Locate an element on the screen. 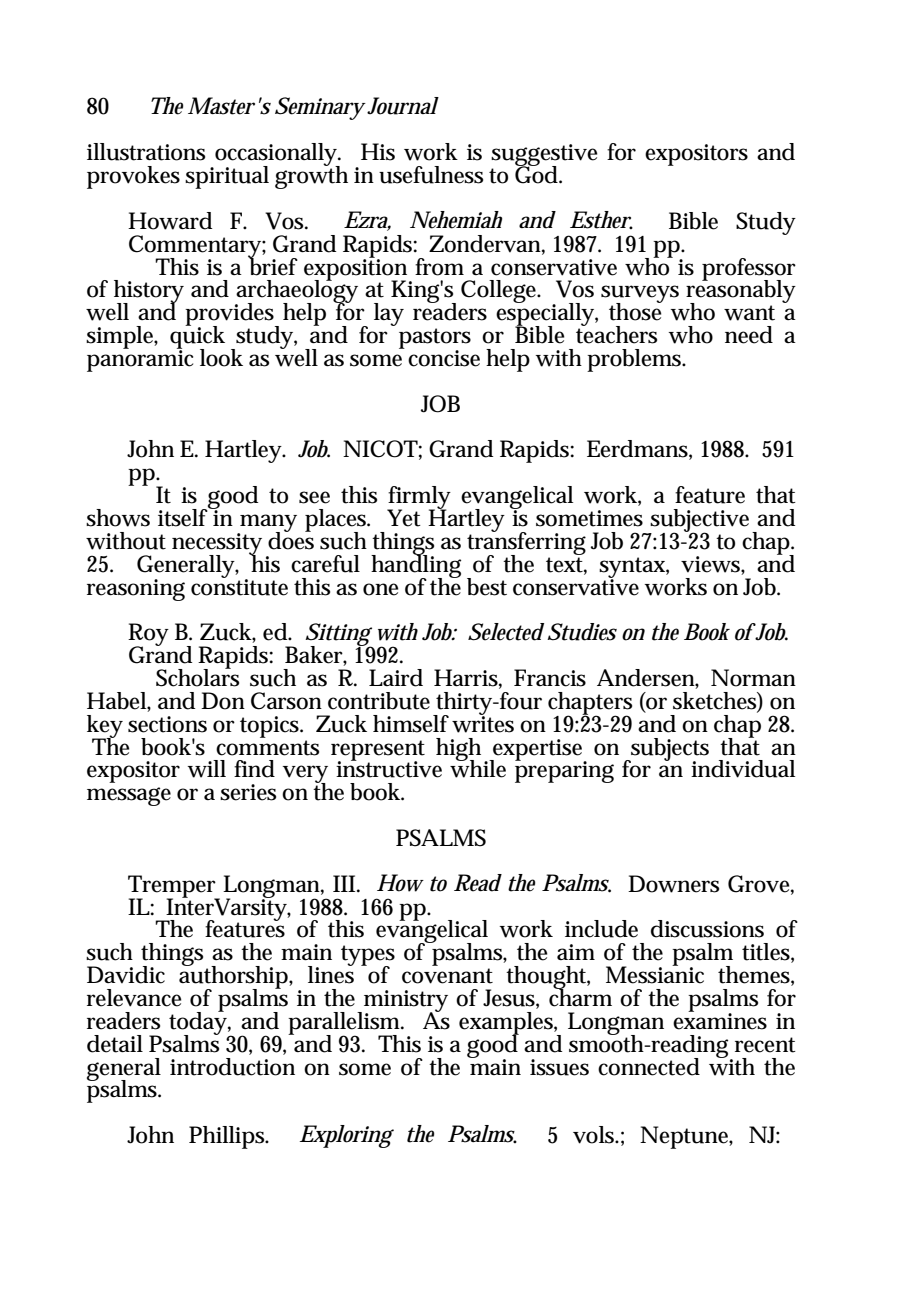 This screenshot has height=1316, width=900. Phillips is located at coordinates (228, 1137).
